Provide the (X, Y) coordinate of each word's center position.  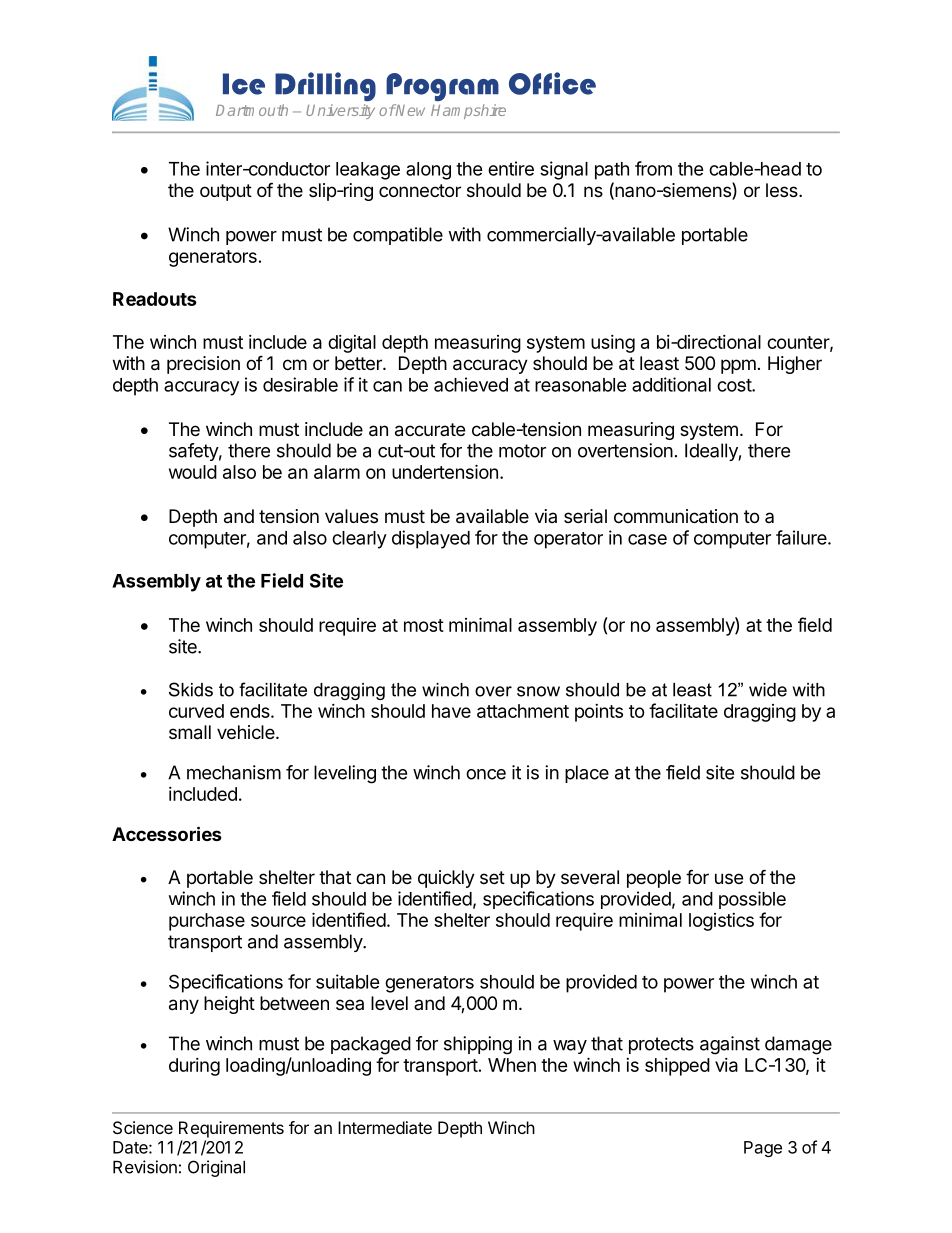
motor (522, 451)
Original (216, 1168)
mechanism (234, 772)
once (486, 774)
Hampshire (468, 111)
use (729, 878)
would (193, 472)
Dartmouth (252, 110)
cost (735, 385)
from (653, 168)
